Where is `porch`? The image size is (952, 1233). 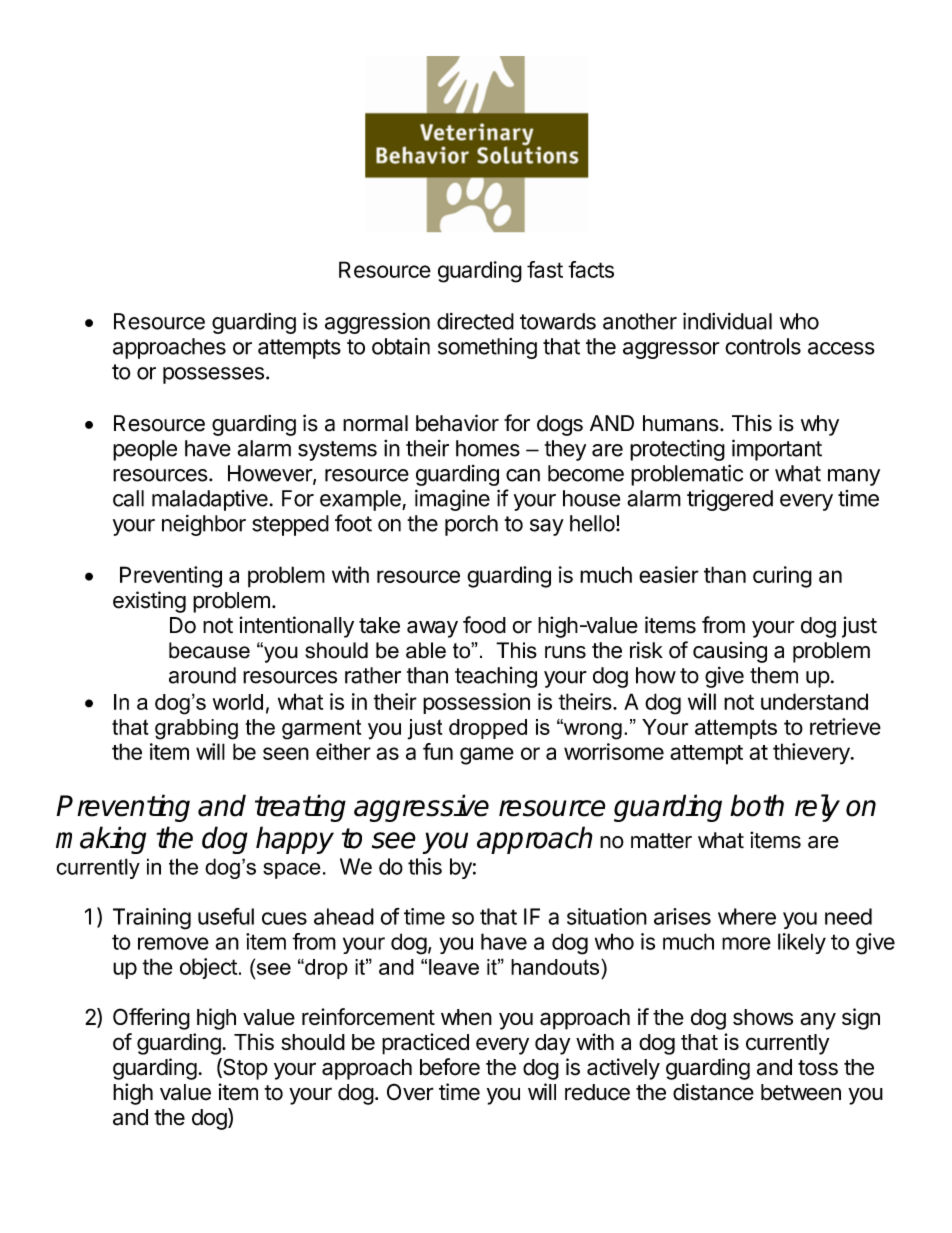
porch is located at coordinates (471, 525).
